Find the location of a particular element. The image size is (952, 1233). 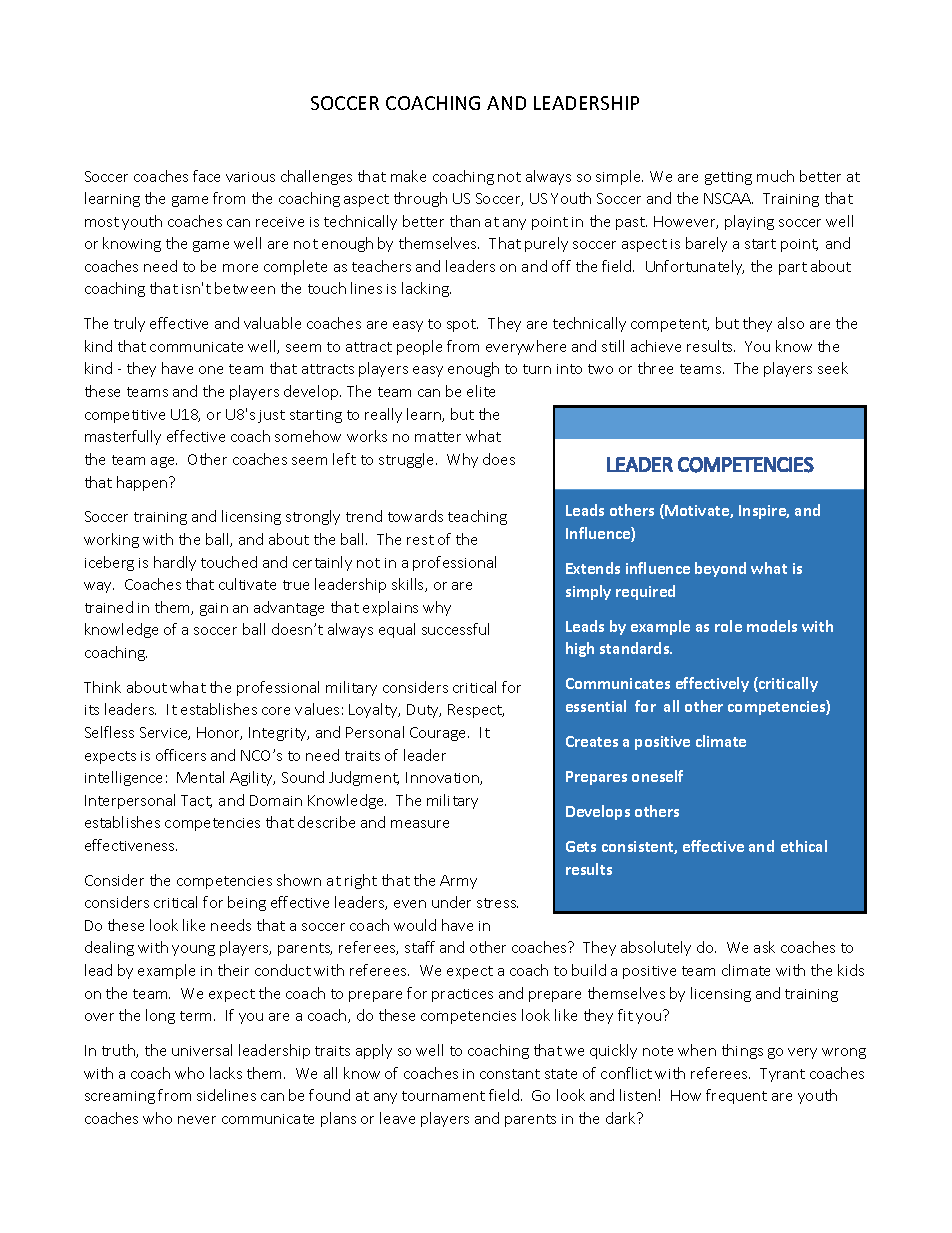

measure is located at coordinates (420, 824).
